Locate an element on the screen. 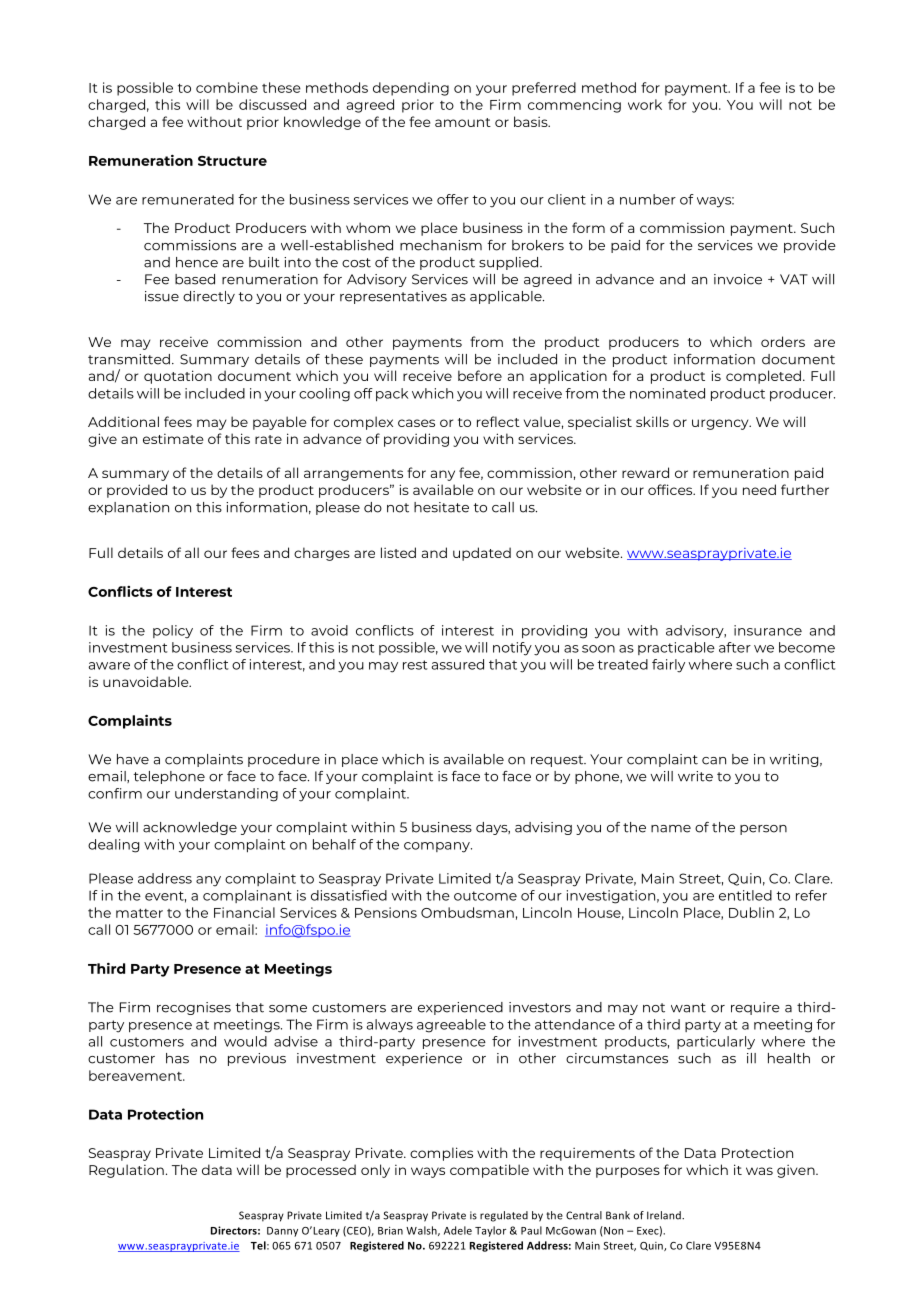 Image resolution: width=924 pixels, height=1308 pixels. quotation is located at coordinates (178, 377).
